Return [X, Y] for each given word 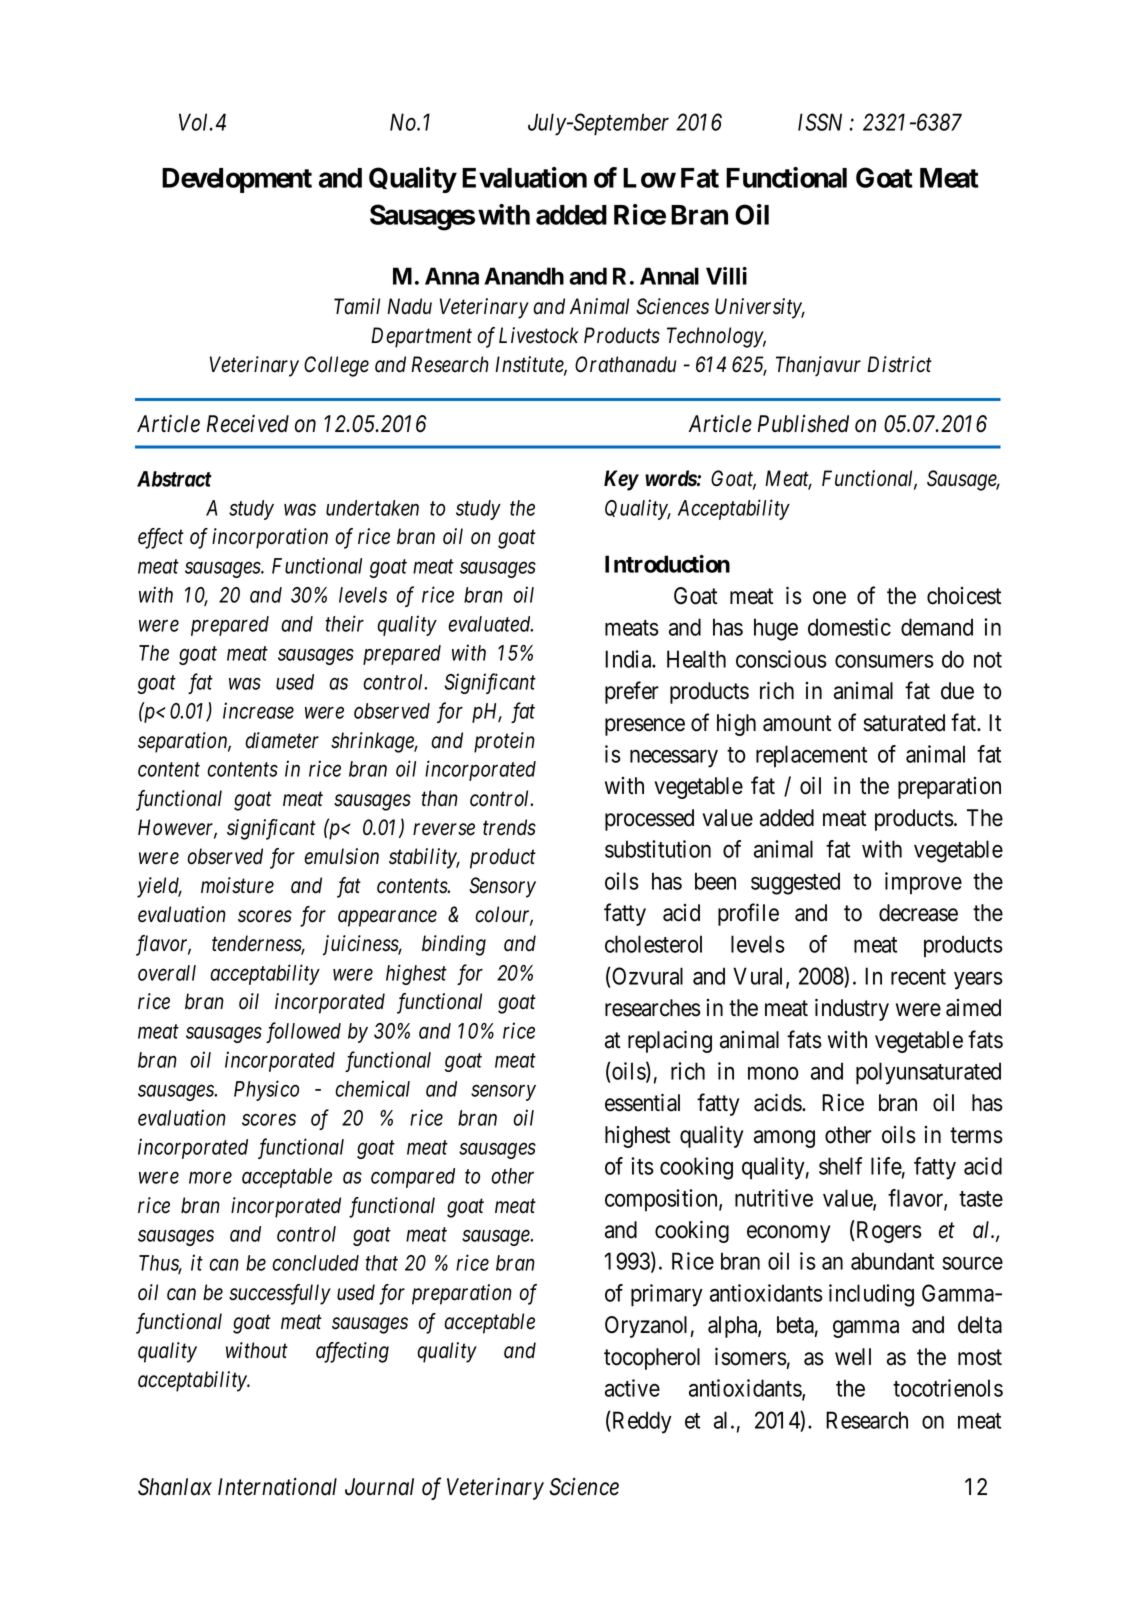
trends [509, 827]
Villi [726, 276]
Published [803, 423]
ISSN [820, 122]
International [277, 1486]
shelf [840, 1166]
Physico [266, 1090]
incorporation [270, 538]
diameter [282, 740]
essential [642, 1102]
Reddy [641, 1422]
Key [621, 480]
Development [237, 180]
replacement [811, 756]
